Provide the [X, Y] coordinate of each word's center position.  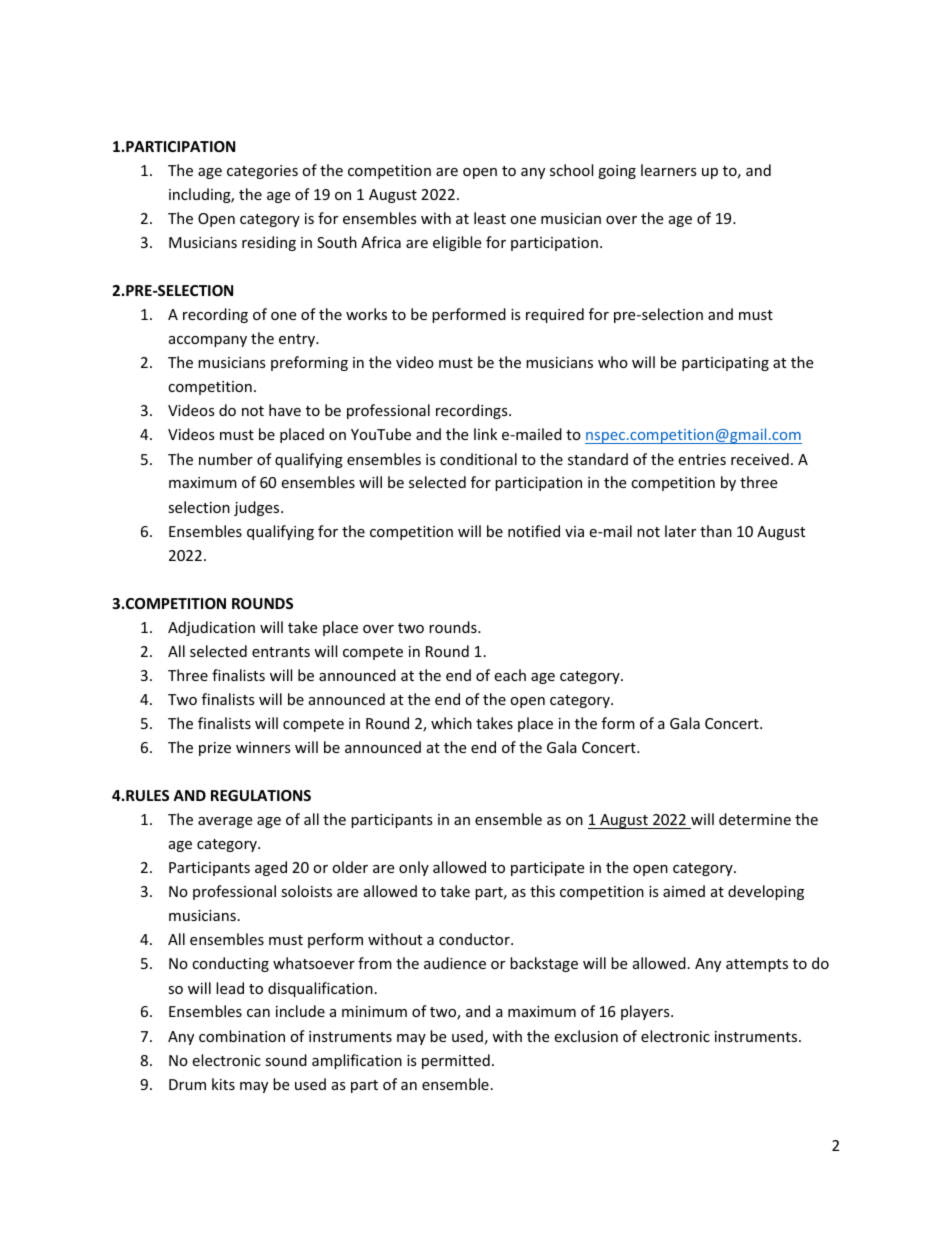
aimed [684, 891]
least [490, 218]
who [613, 362]
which [451, 723]
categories [262, 172]
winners [263, 747]
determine [755, 819]
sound [286, 1060]
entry [298, 340]
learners [669, 170]
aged [271, 868]
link [485, 434]
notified [534, 531]
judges [258, 508]
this [542, 891]
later [680, 531]
